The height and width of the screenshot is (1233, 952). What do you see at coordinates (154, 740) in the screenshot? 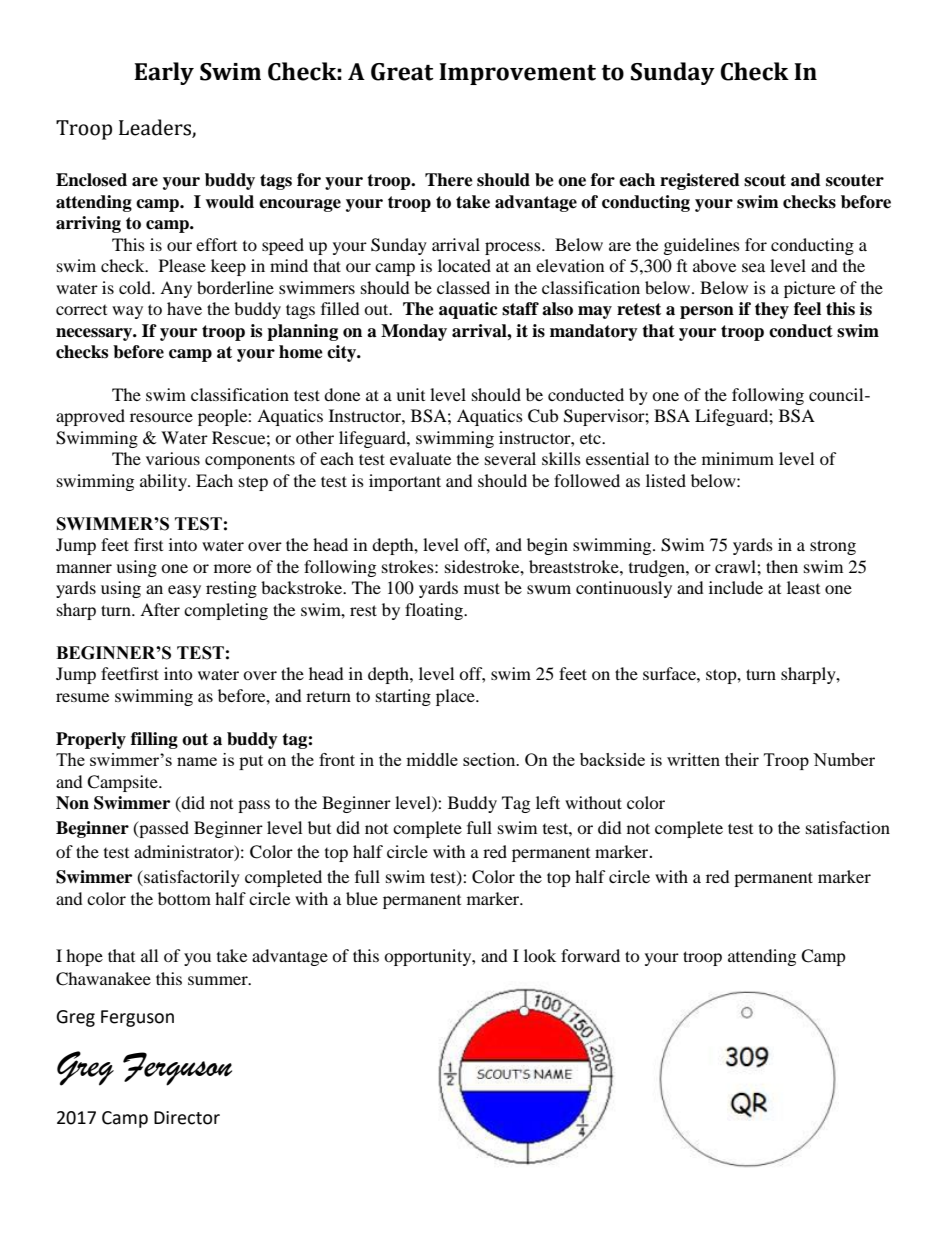
I see `filling` at bounding box center [154, 740].
